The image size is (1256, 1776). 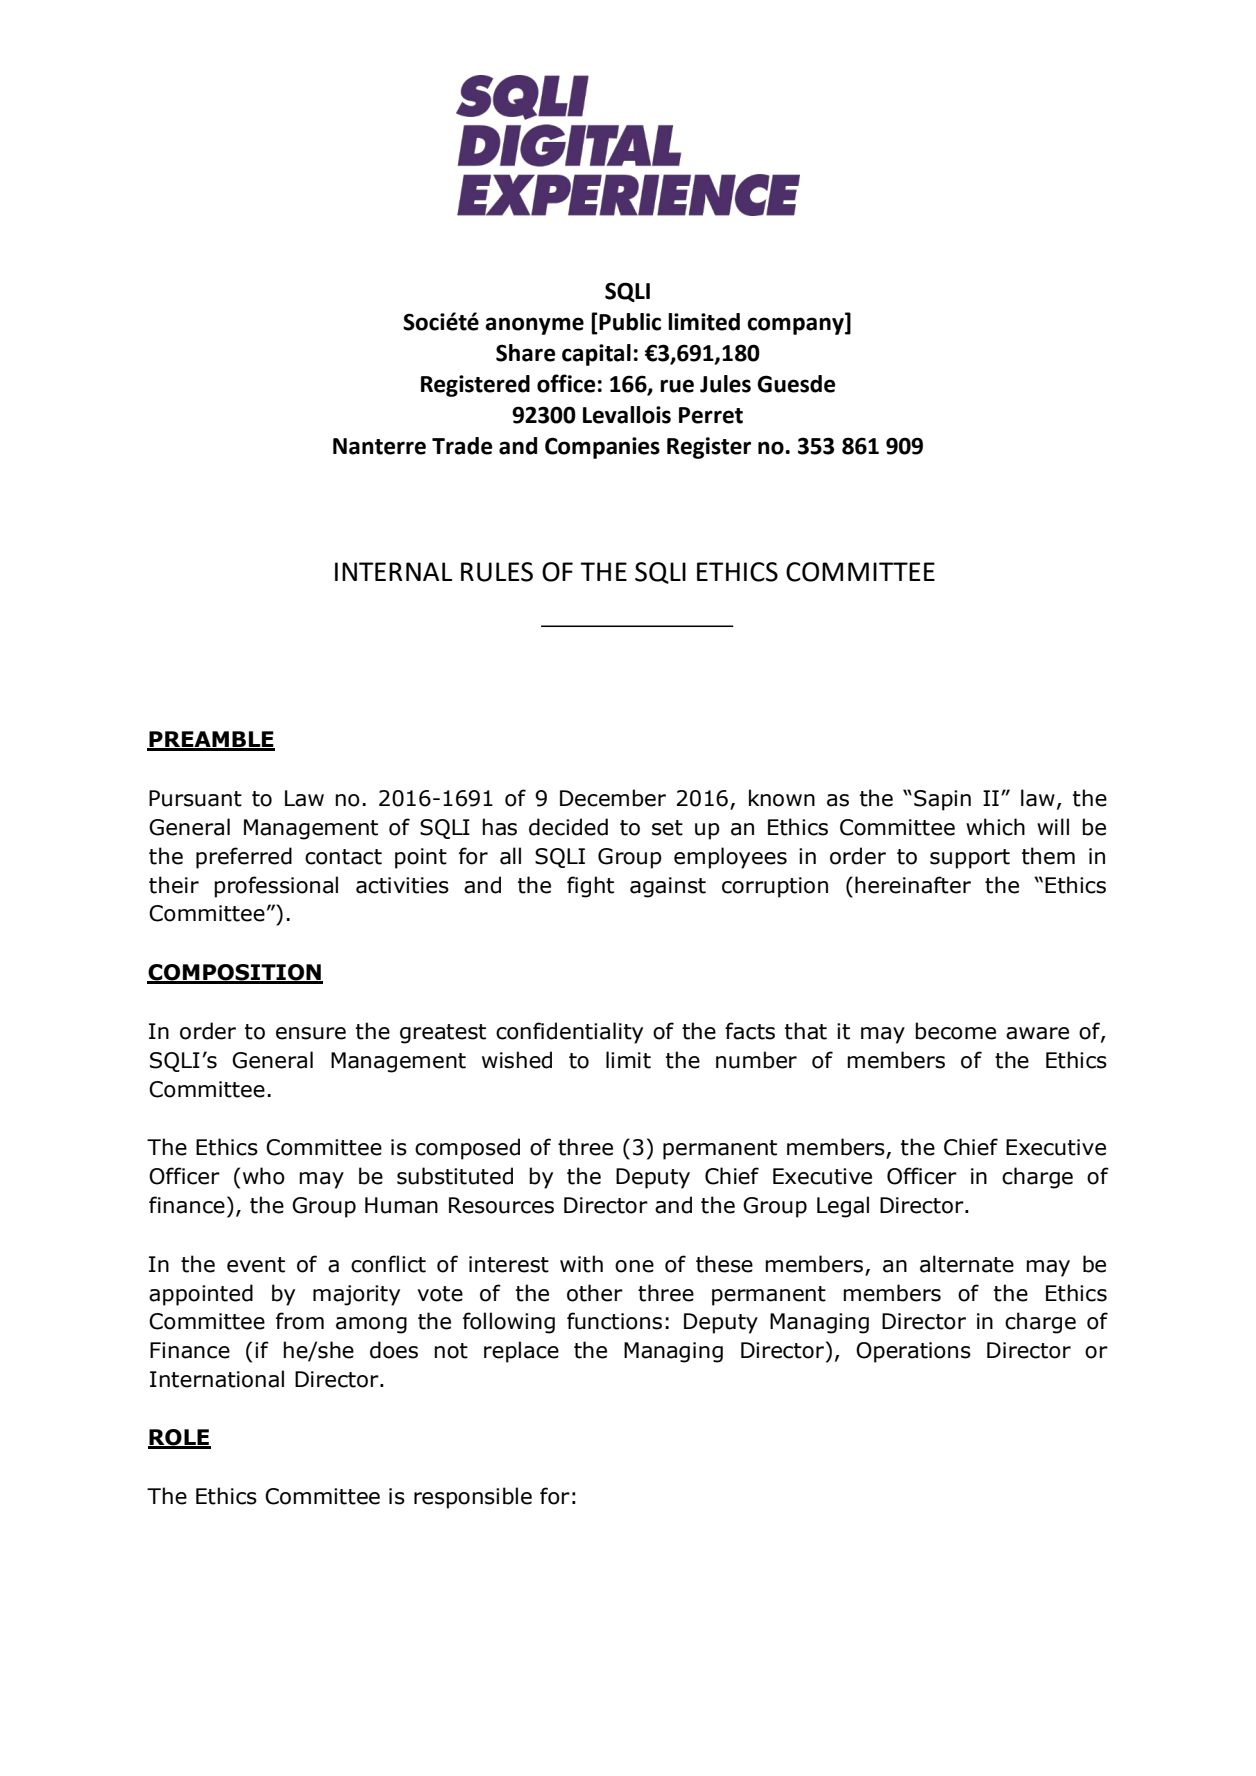 What do you see at coordinates (596, 355) in the screenshot?
I see `capital` at bounding box center [596, 355].
